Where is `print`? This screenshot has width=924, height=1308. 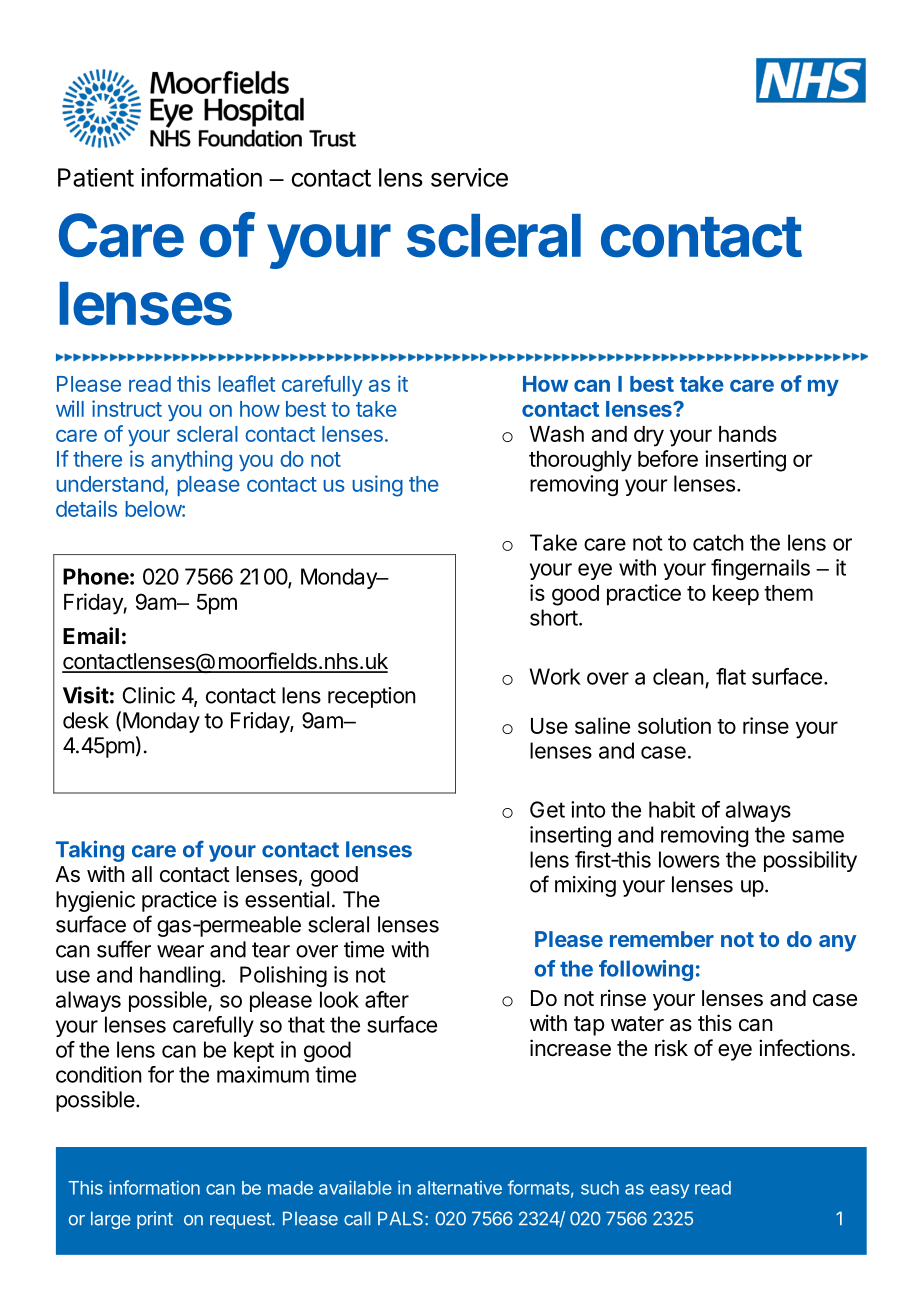
print is located at coordinates (155, 1220).
